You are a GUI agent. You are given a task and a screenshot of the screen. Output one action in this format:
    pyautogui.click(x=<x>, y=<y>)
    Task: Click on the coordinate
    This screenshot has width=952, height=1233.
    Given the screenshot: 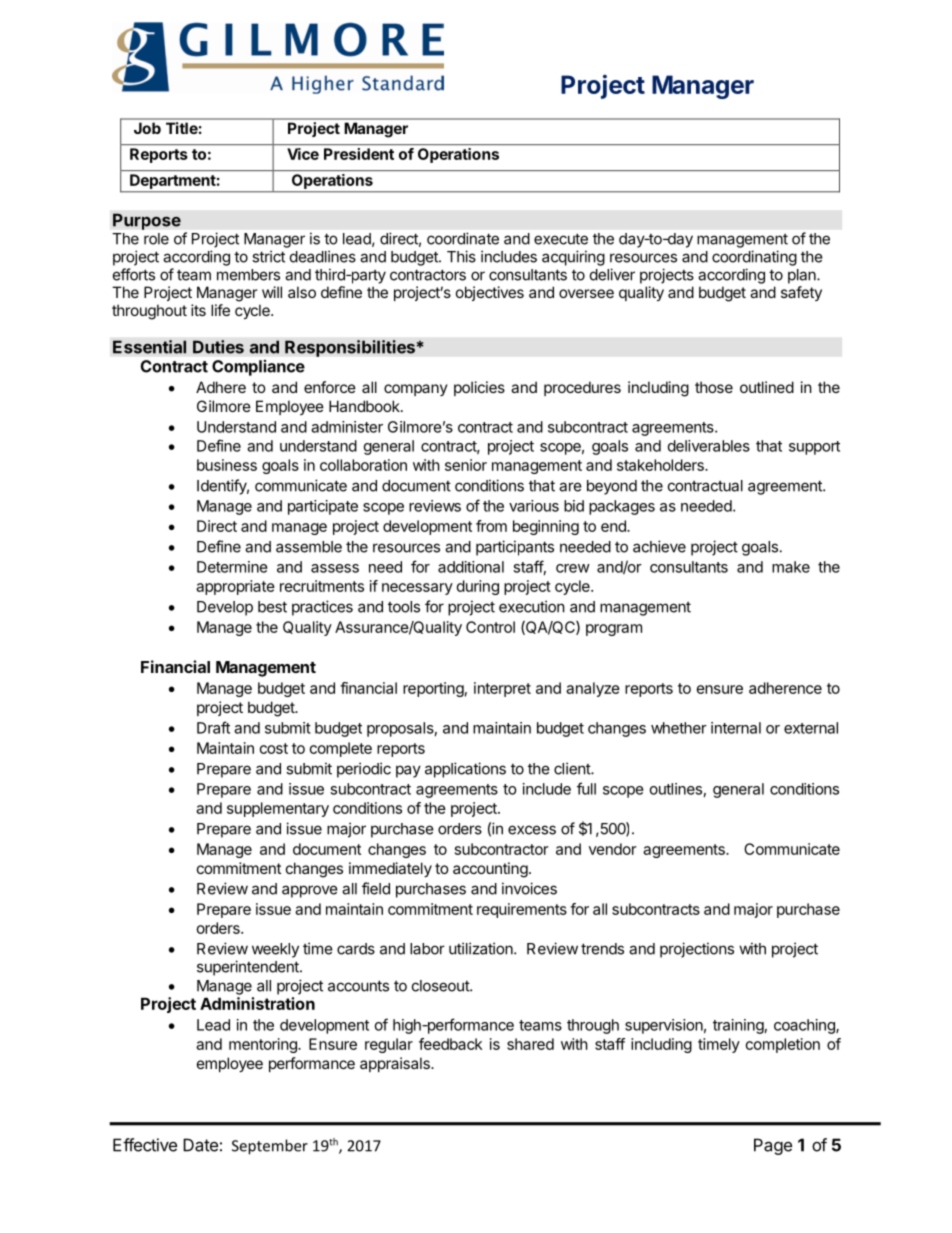 What is the action you would take?
    pyautogui.click(x=463, y=238)
